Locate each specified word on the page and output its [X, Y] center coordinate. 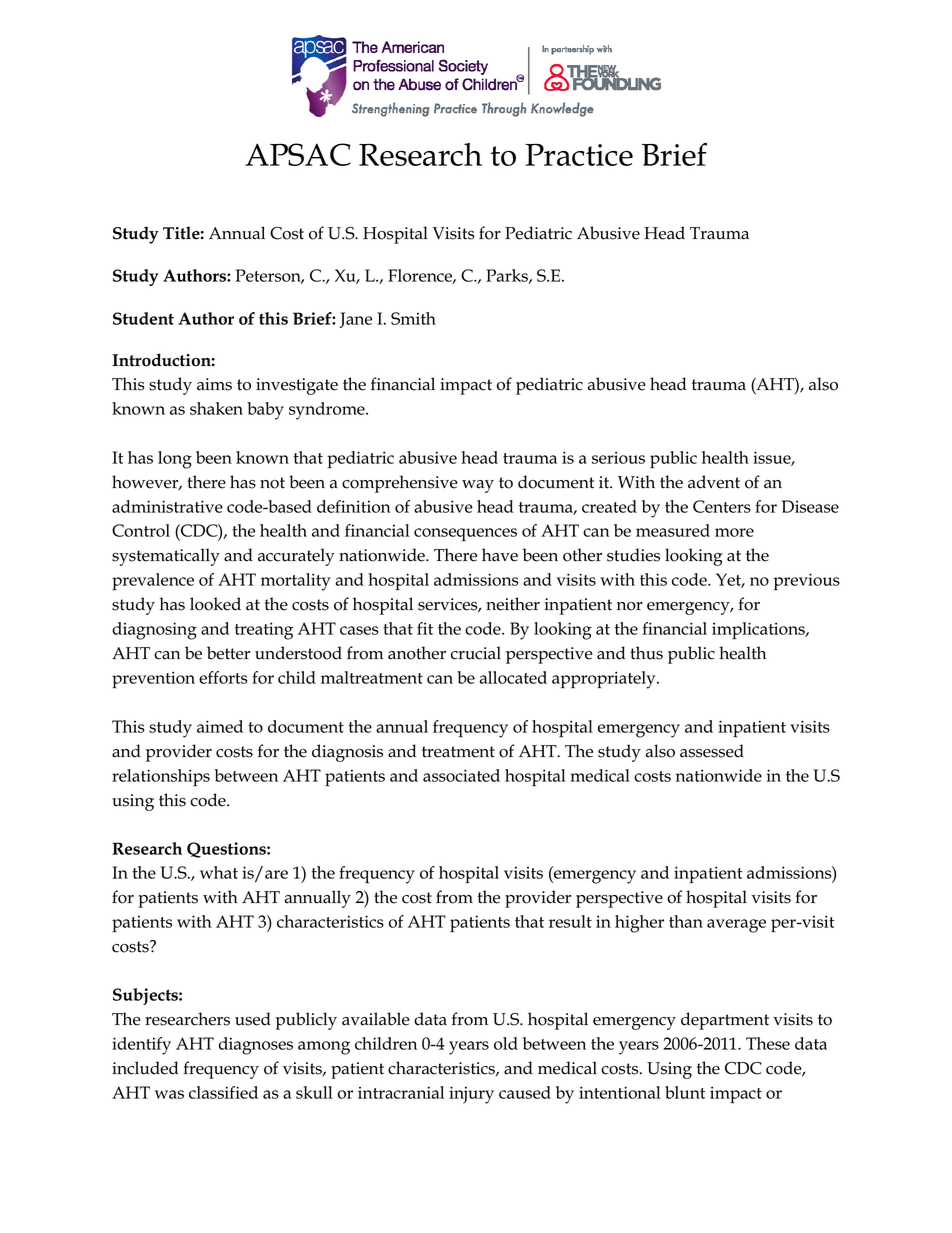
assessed [712, 751]
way [478, 486]
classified [223, 1092]
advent [714, 482]
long [175, 460]
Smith [413, 318]
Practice [579, 155]
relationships [161, 778]
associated [461, 775]
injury [471, 1095]
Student [143, 318]
